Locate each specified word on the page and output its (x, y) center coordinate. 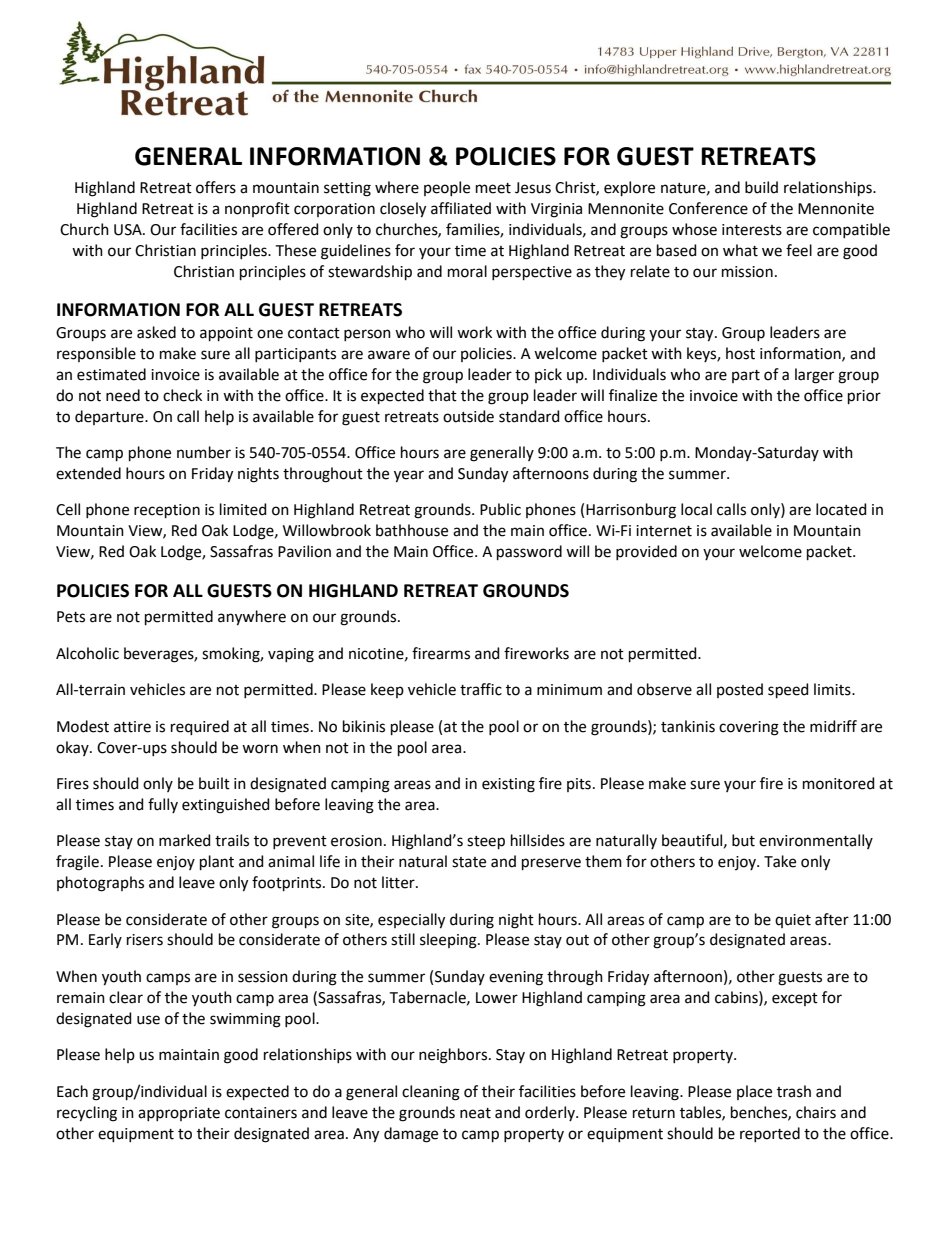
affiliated (461, 208)
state (469, 862)
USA (129, 230)
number (204, 452)
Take (780, 861)
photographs (100, 884)
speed (788, 690)
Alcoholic (87, 653)
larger (814, 376)
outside (468, 416)
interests (752, 230)
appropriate (179, 1114)
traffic (481, 689)
